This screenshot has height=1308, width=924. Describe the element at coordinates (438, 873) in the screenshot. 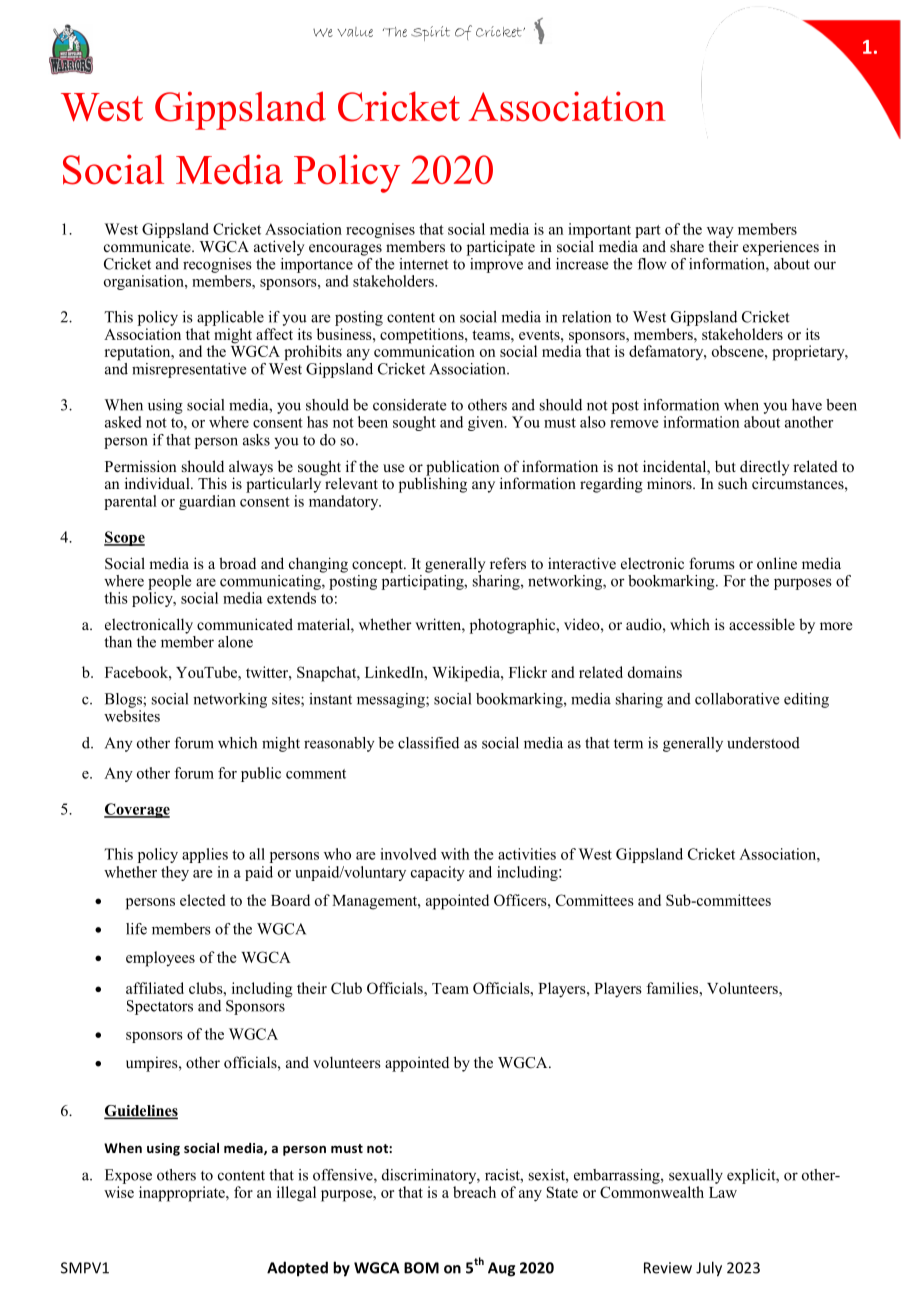

I see `capacity` at that location.
